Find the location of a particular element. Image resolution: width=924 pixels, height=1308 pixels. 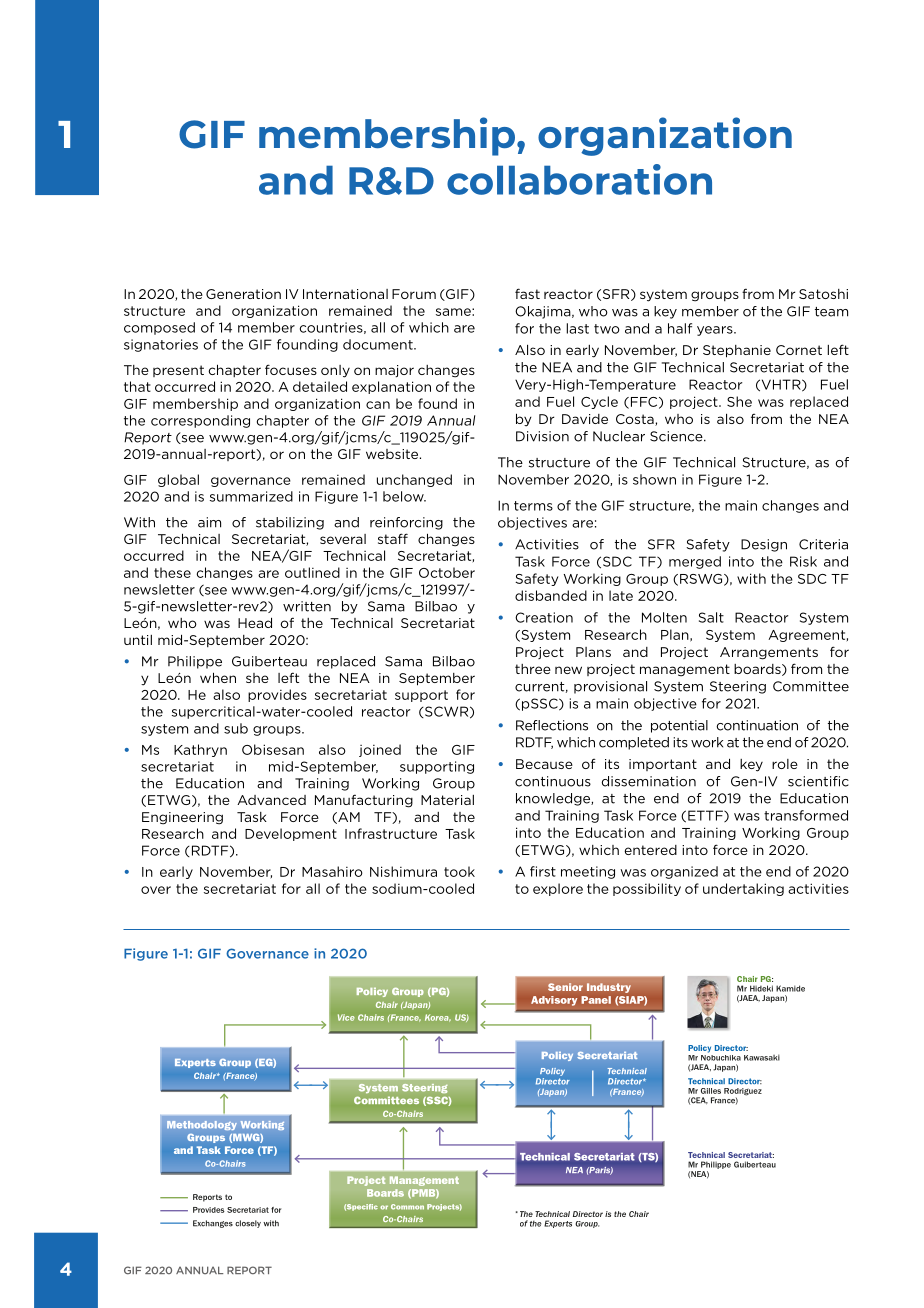

took is located at coordinates (459, 871).
